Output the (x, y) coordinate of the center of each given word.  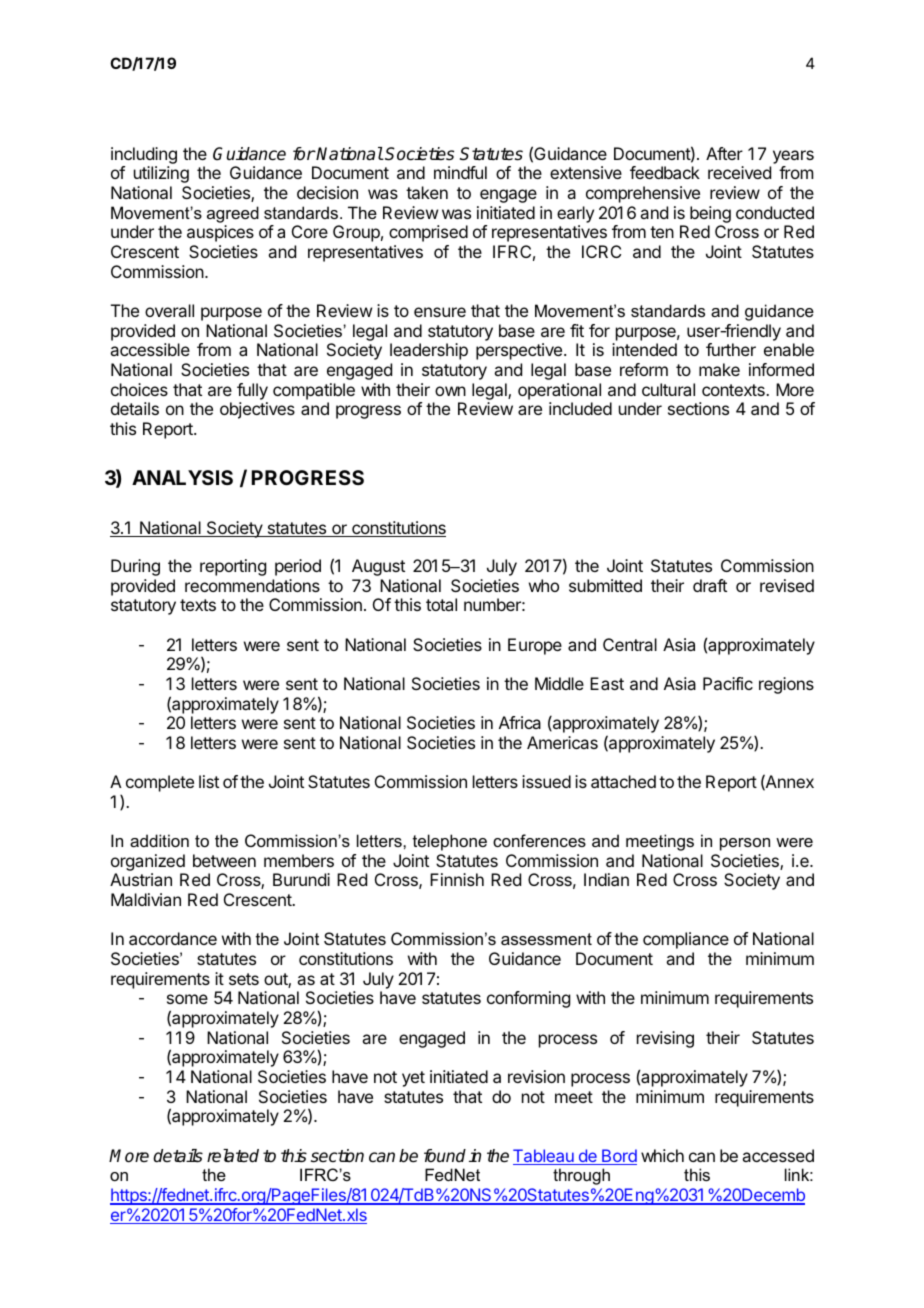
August (378, 567)
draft (710, 585)
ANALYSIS (182, 477)
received (739, 172)
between (224, 860)
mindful (460, 172)
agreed (233, 214)
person (745, 844)
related (233, 1156)
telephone (450, 842)
